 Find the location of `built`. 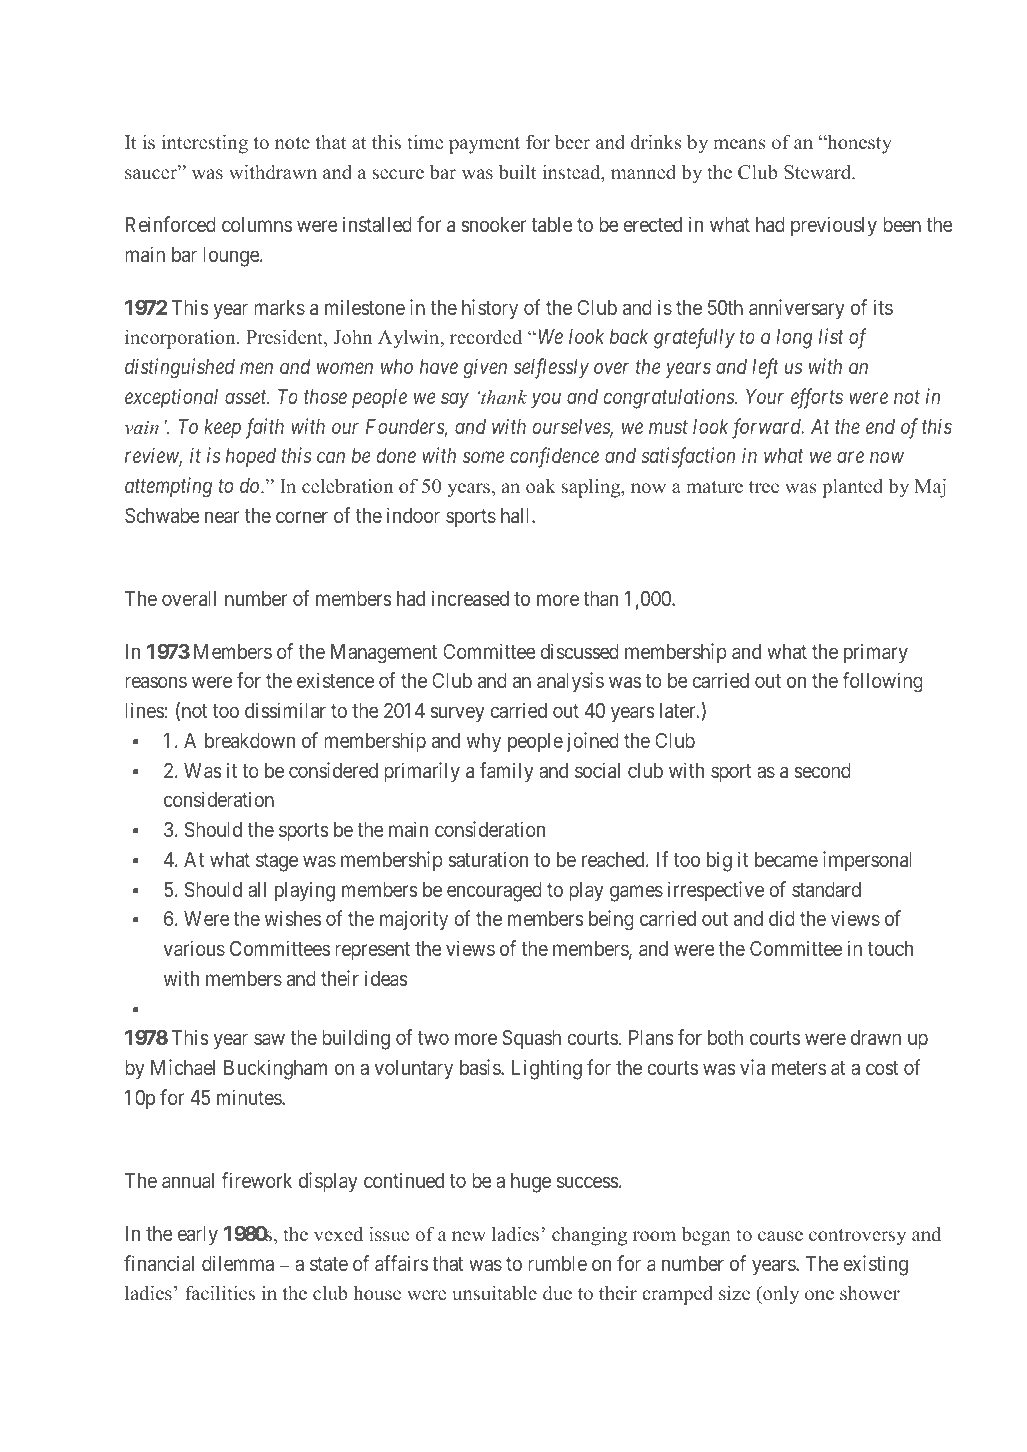

built is located at coordinates (518, 172).
